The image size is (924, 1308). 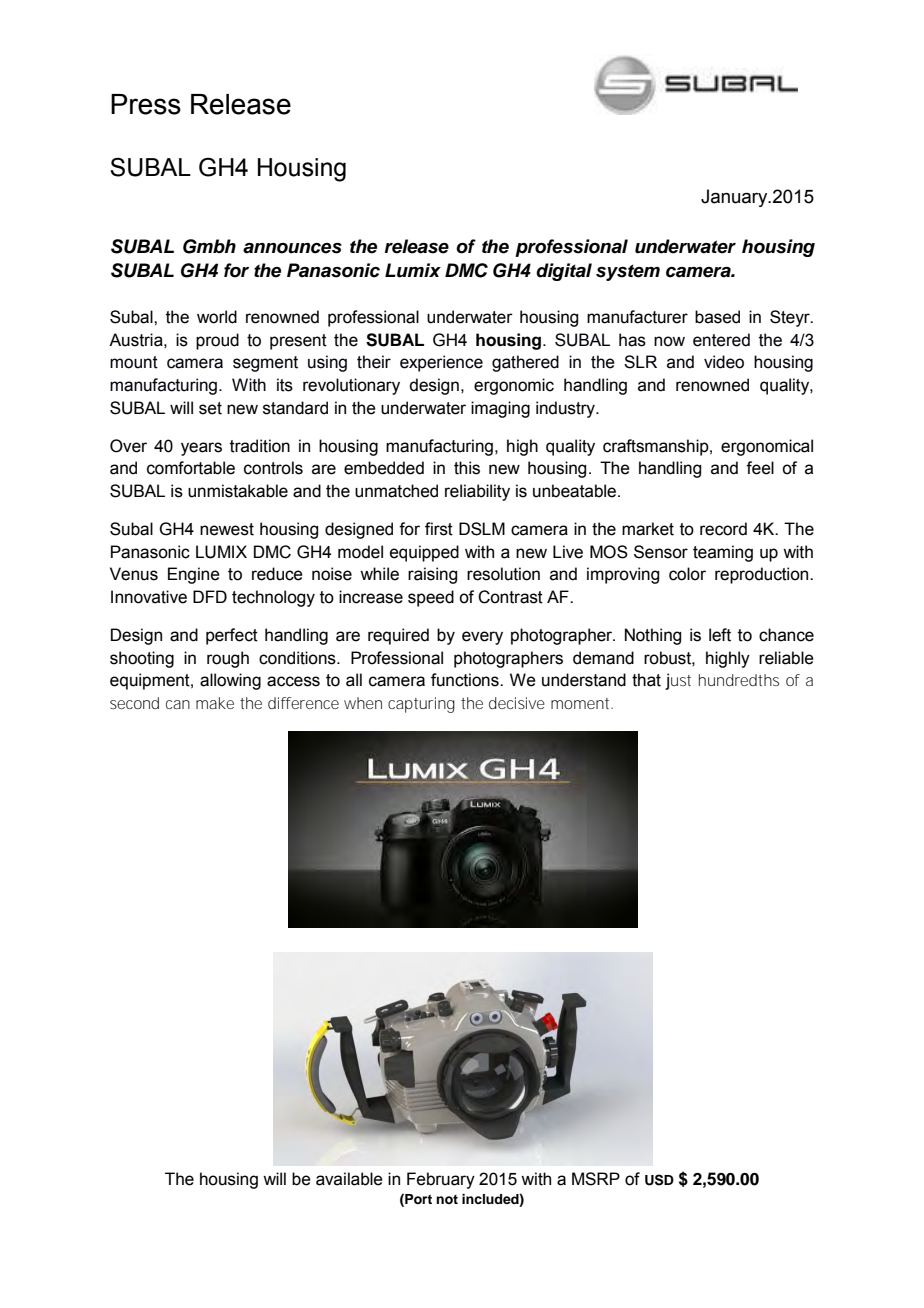 What do you see at coordinates (178, 704) in the image?
I see `can` at bounding box center [178, 704].
